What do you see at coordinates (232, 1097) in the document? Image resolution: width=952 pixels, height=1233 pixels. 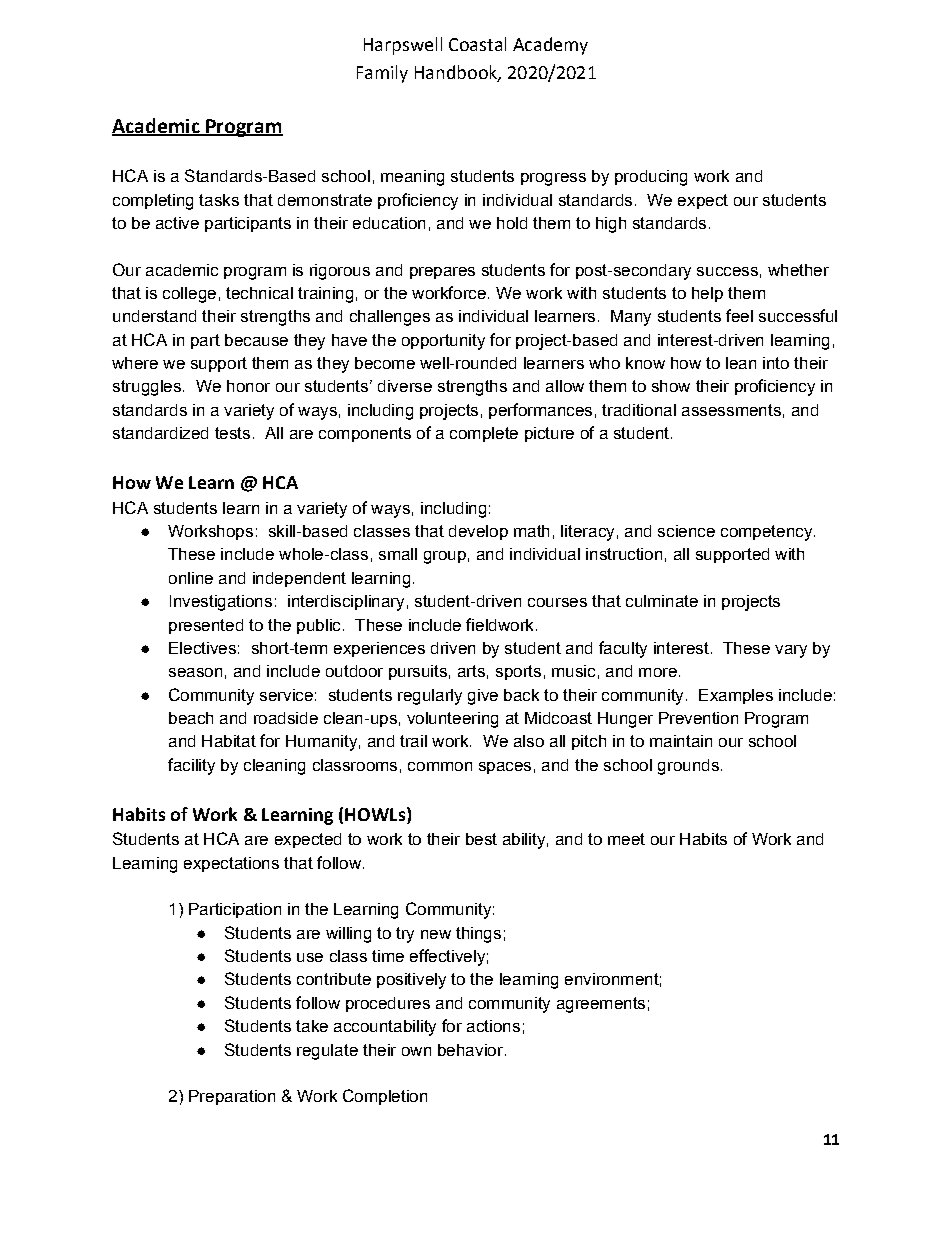 I see `Preparation` at bounding box center [232, 1097].
